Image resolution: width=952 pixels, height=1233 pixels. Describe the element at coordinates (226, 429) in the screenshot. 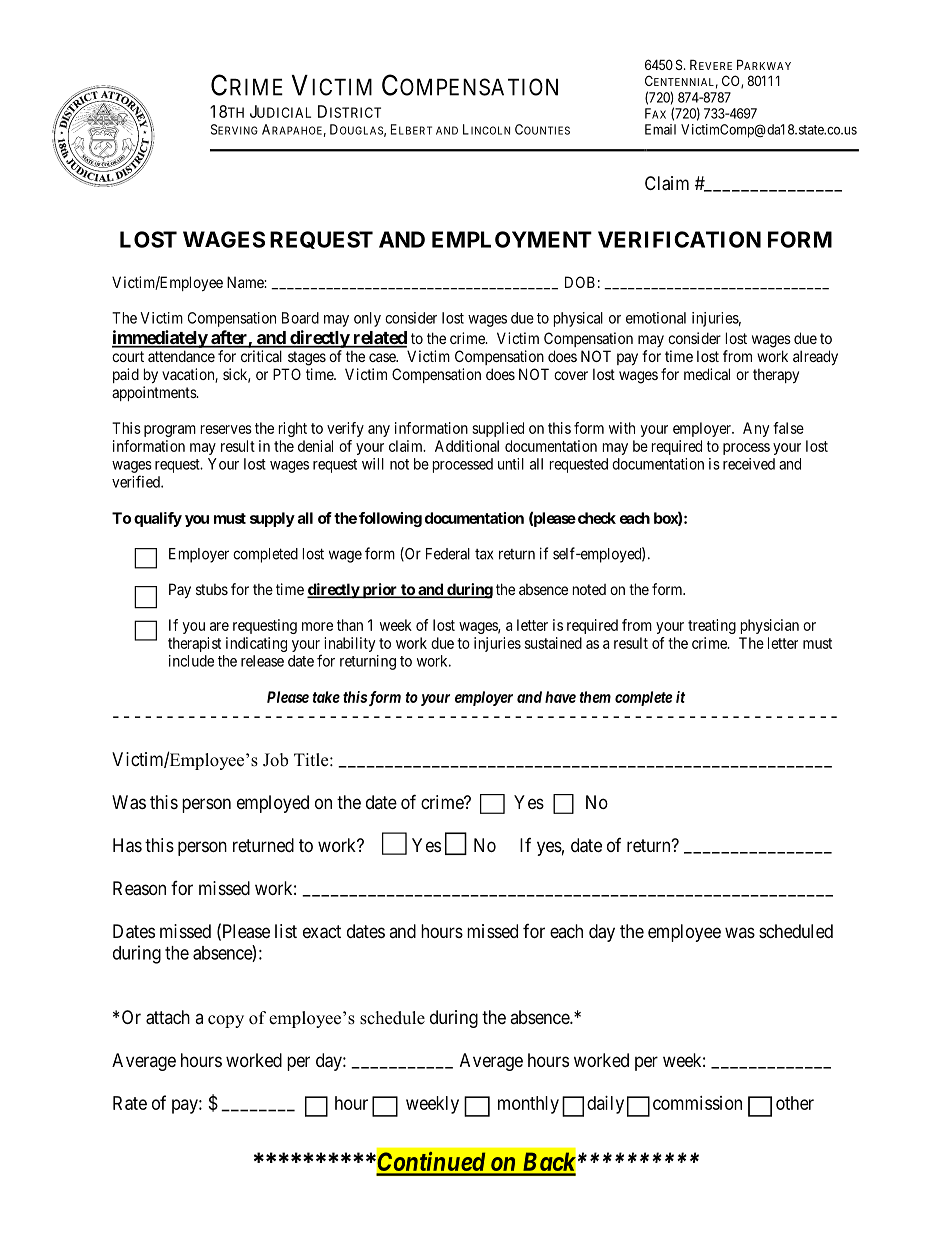

I see `reserves` at that location.
